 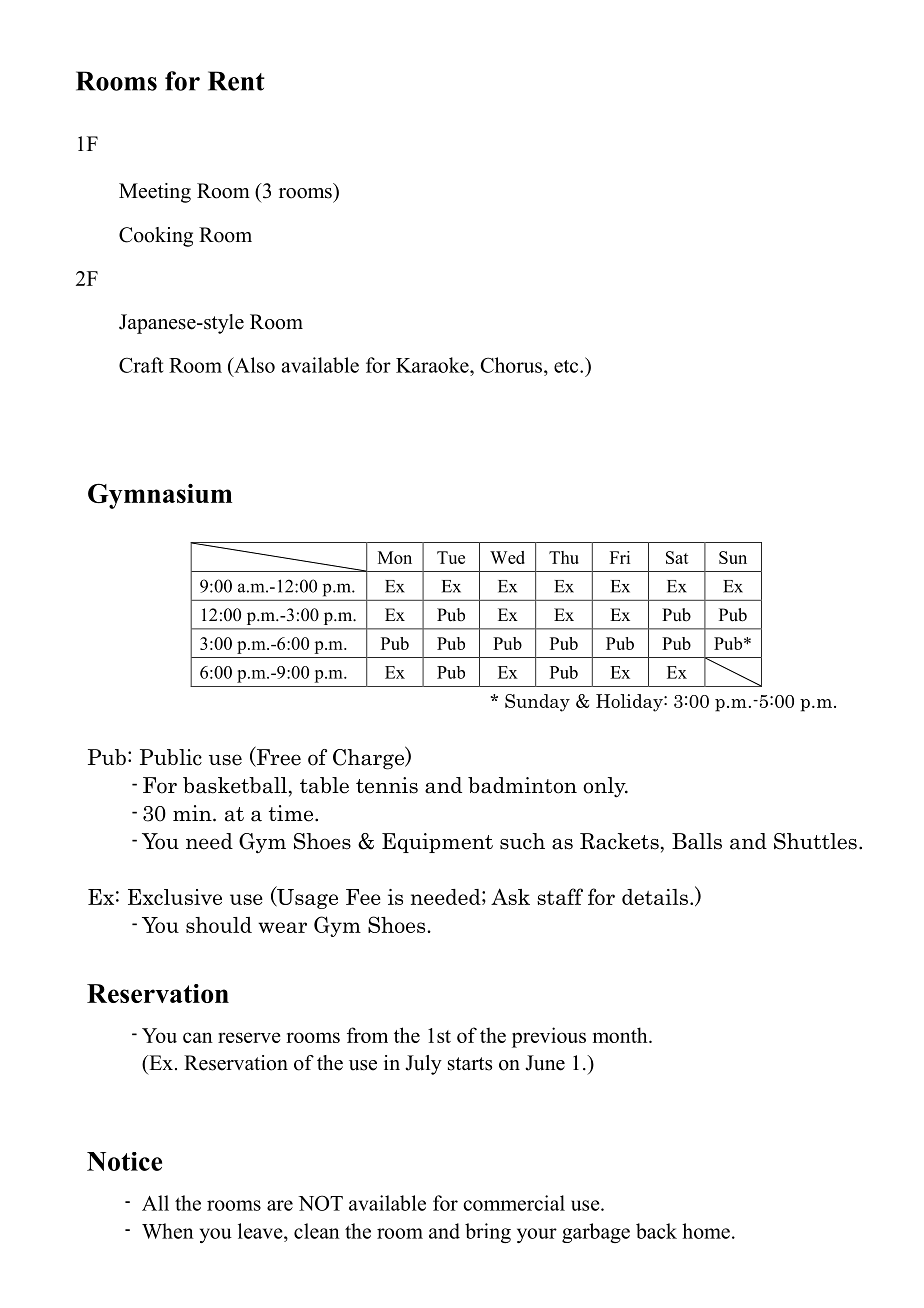 What do you see at coordinates (537, 703) in the screenshot?
I see `Sunday` at bounding box center [537, 703].
